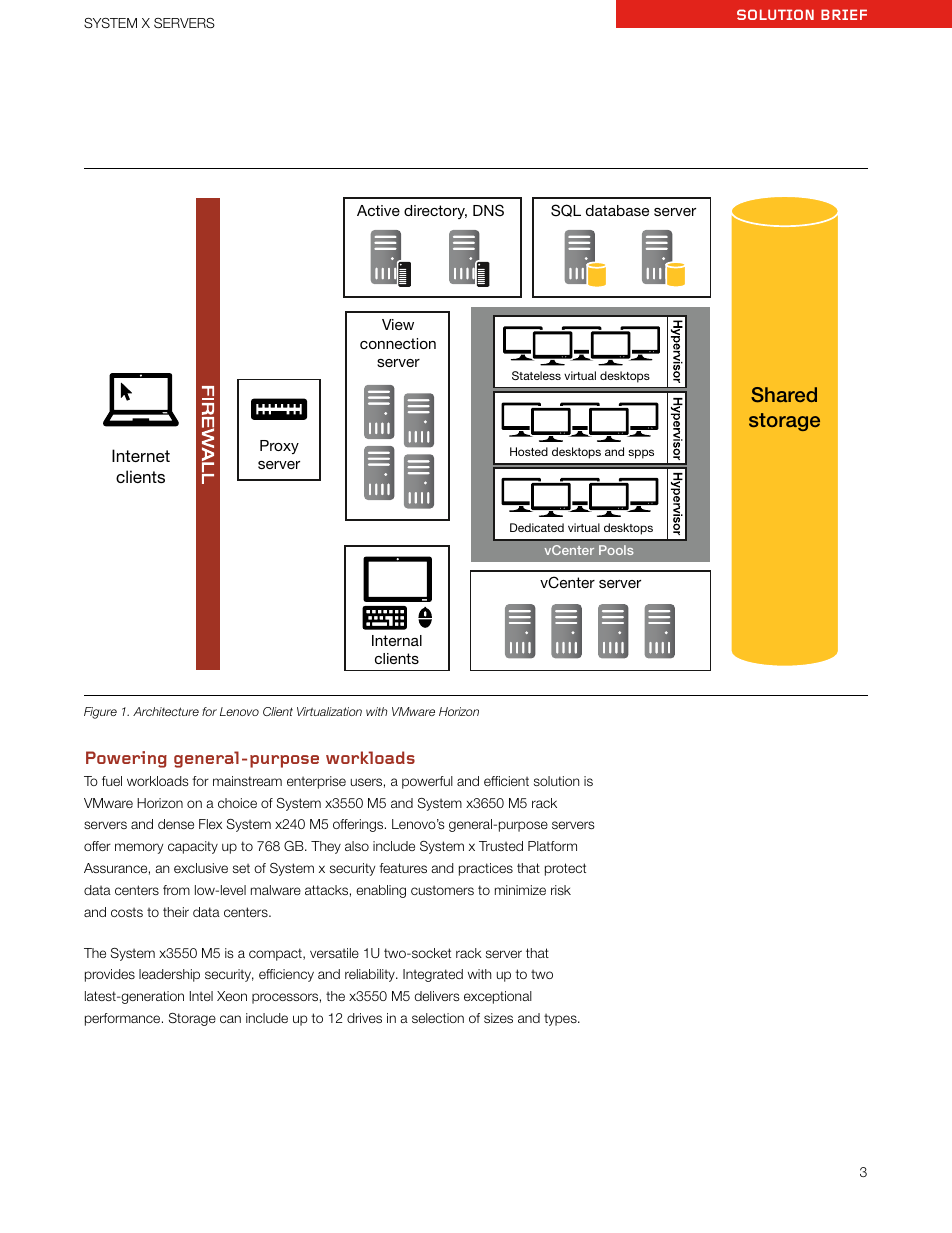 The height and width of the page is (1233, 952). Describe the element at coordinates (378, 210) in the page. I see `Active` at that location.
